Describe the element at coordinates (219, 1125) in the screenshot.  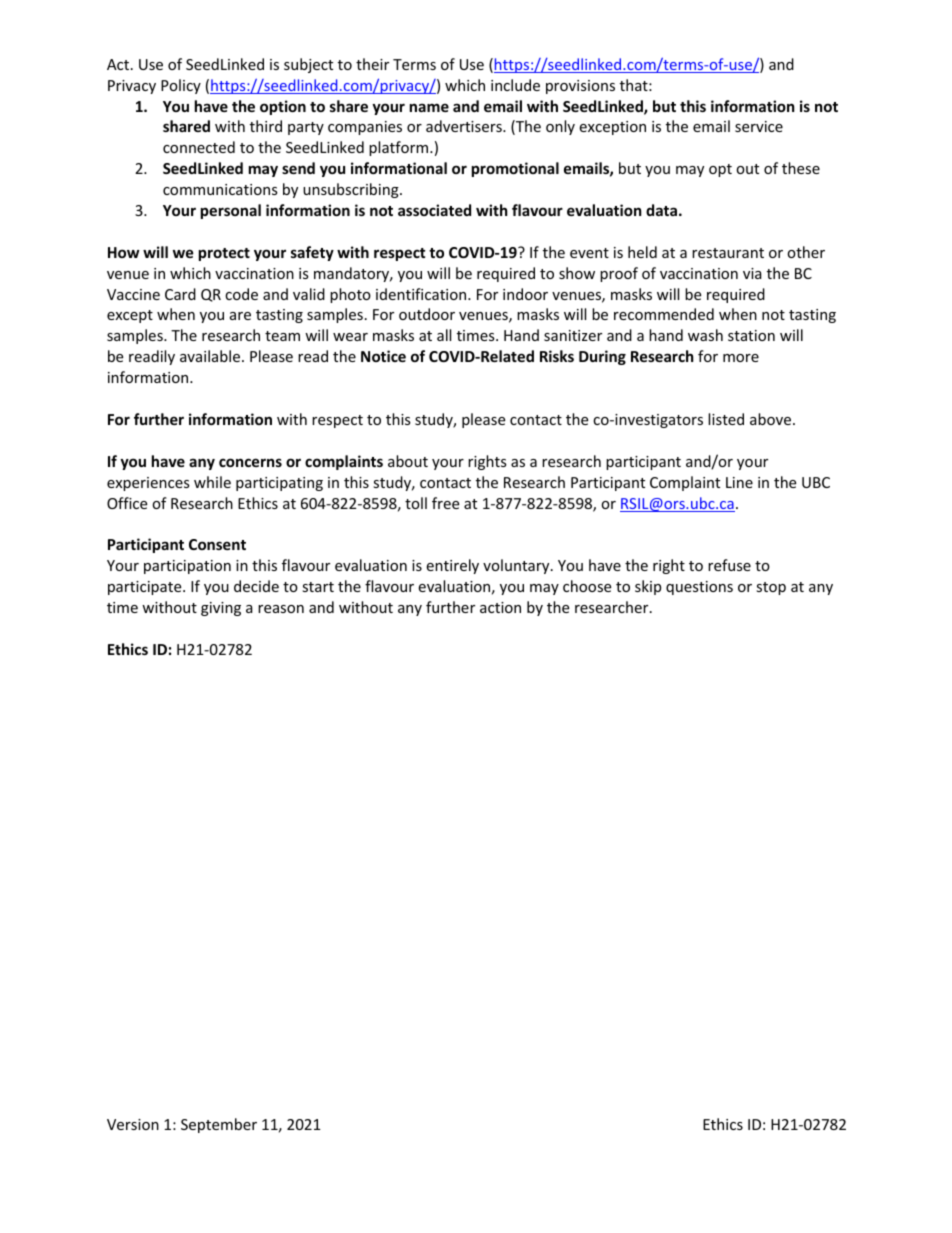
I see `September` at that location.
